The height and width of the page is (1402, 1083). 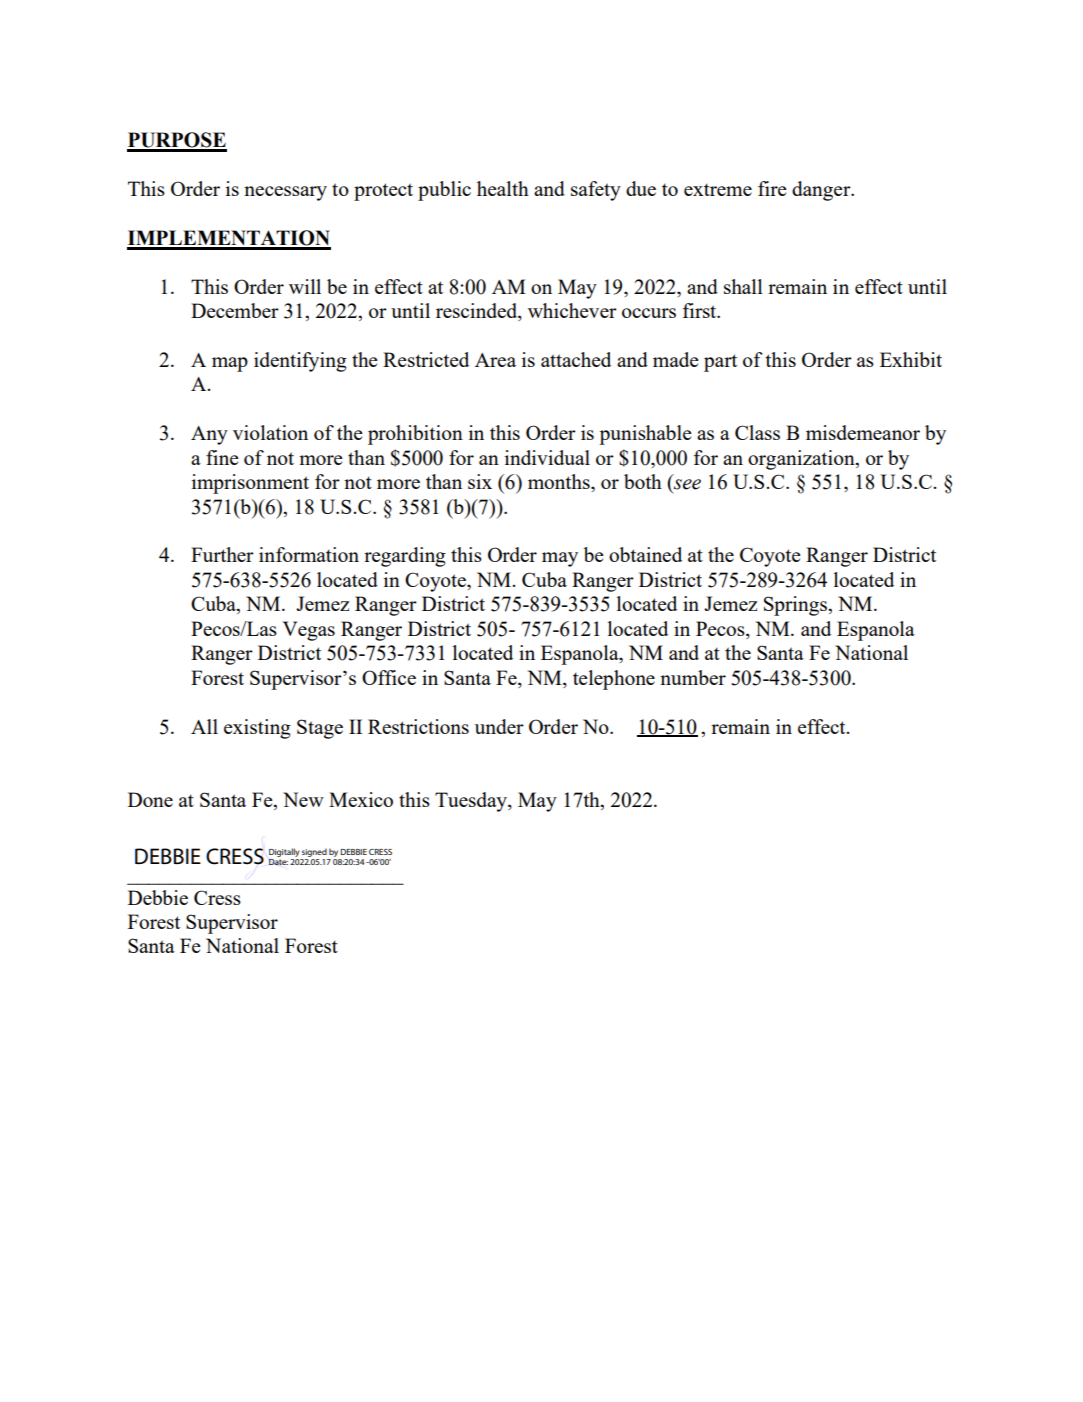 I want to click on danger, so click(x=822, y=191).
